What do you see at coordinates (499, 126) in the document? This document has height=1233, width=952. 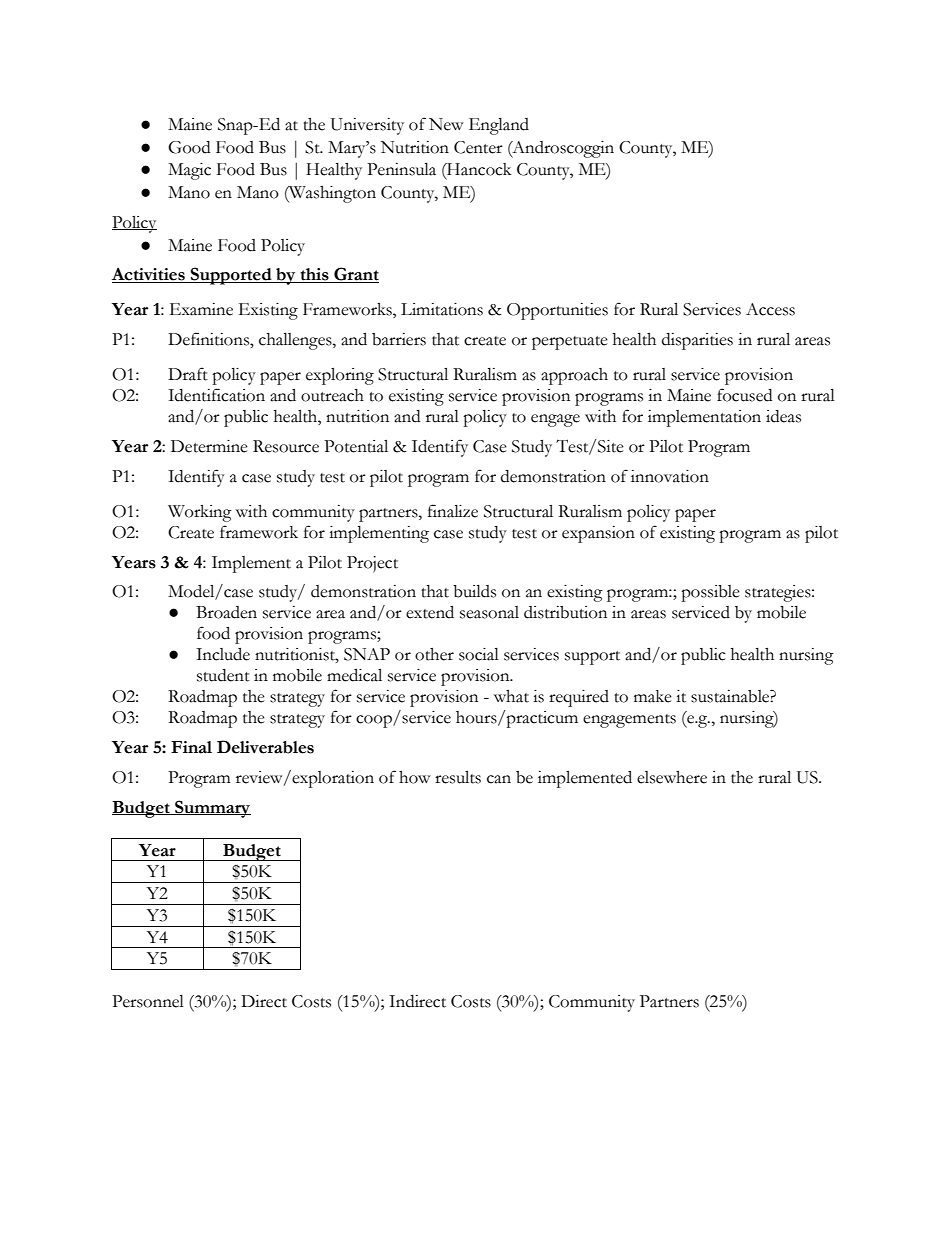 I see `England` at bounding box center [499, 126].
